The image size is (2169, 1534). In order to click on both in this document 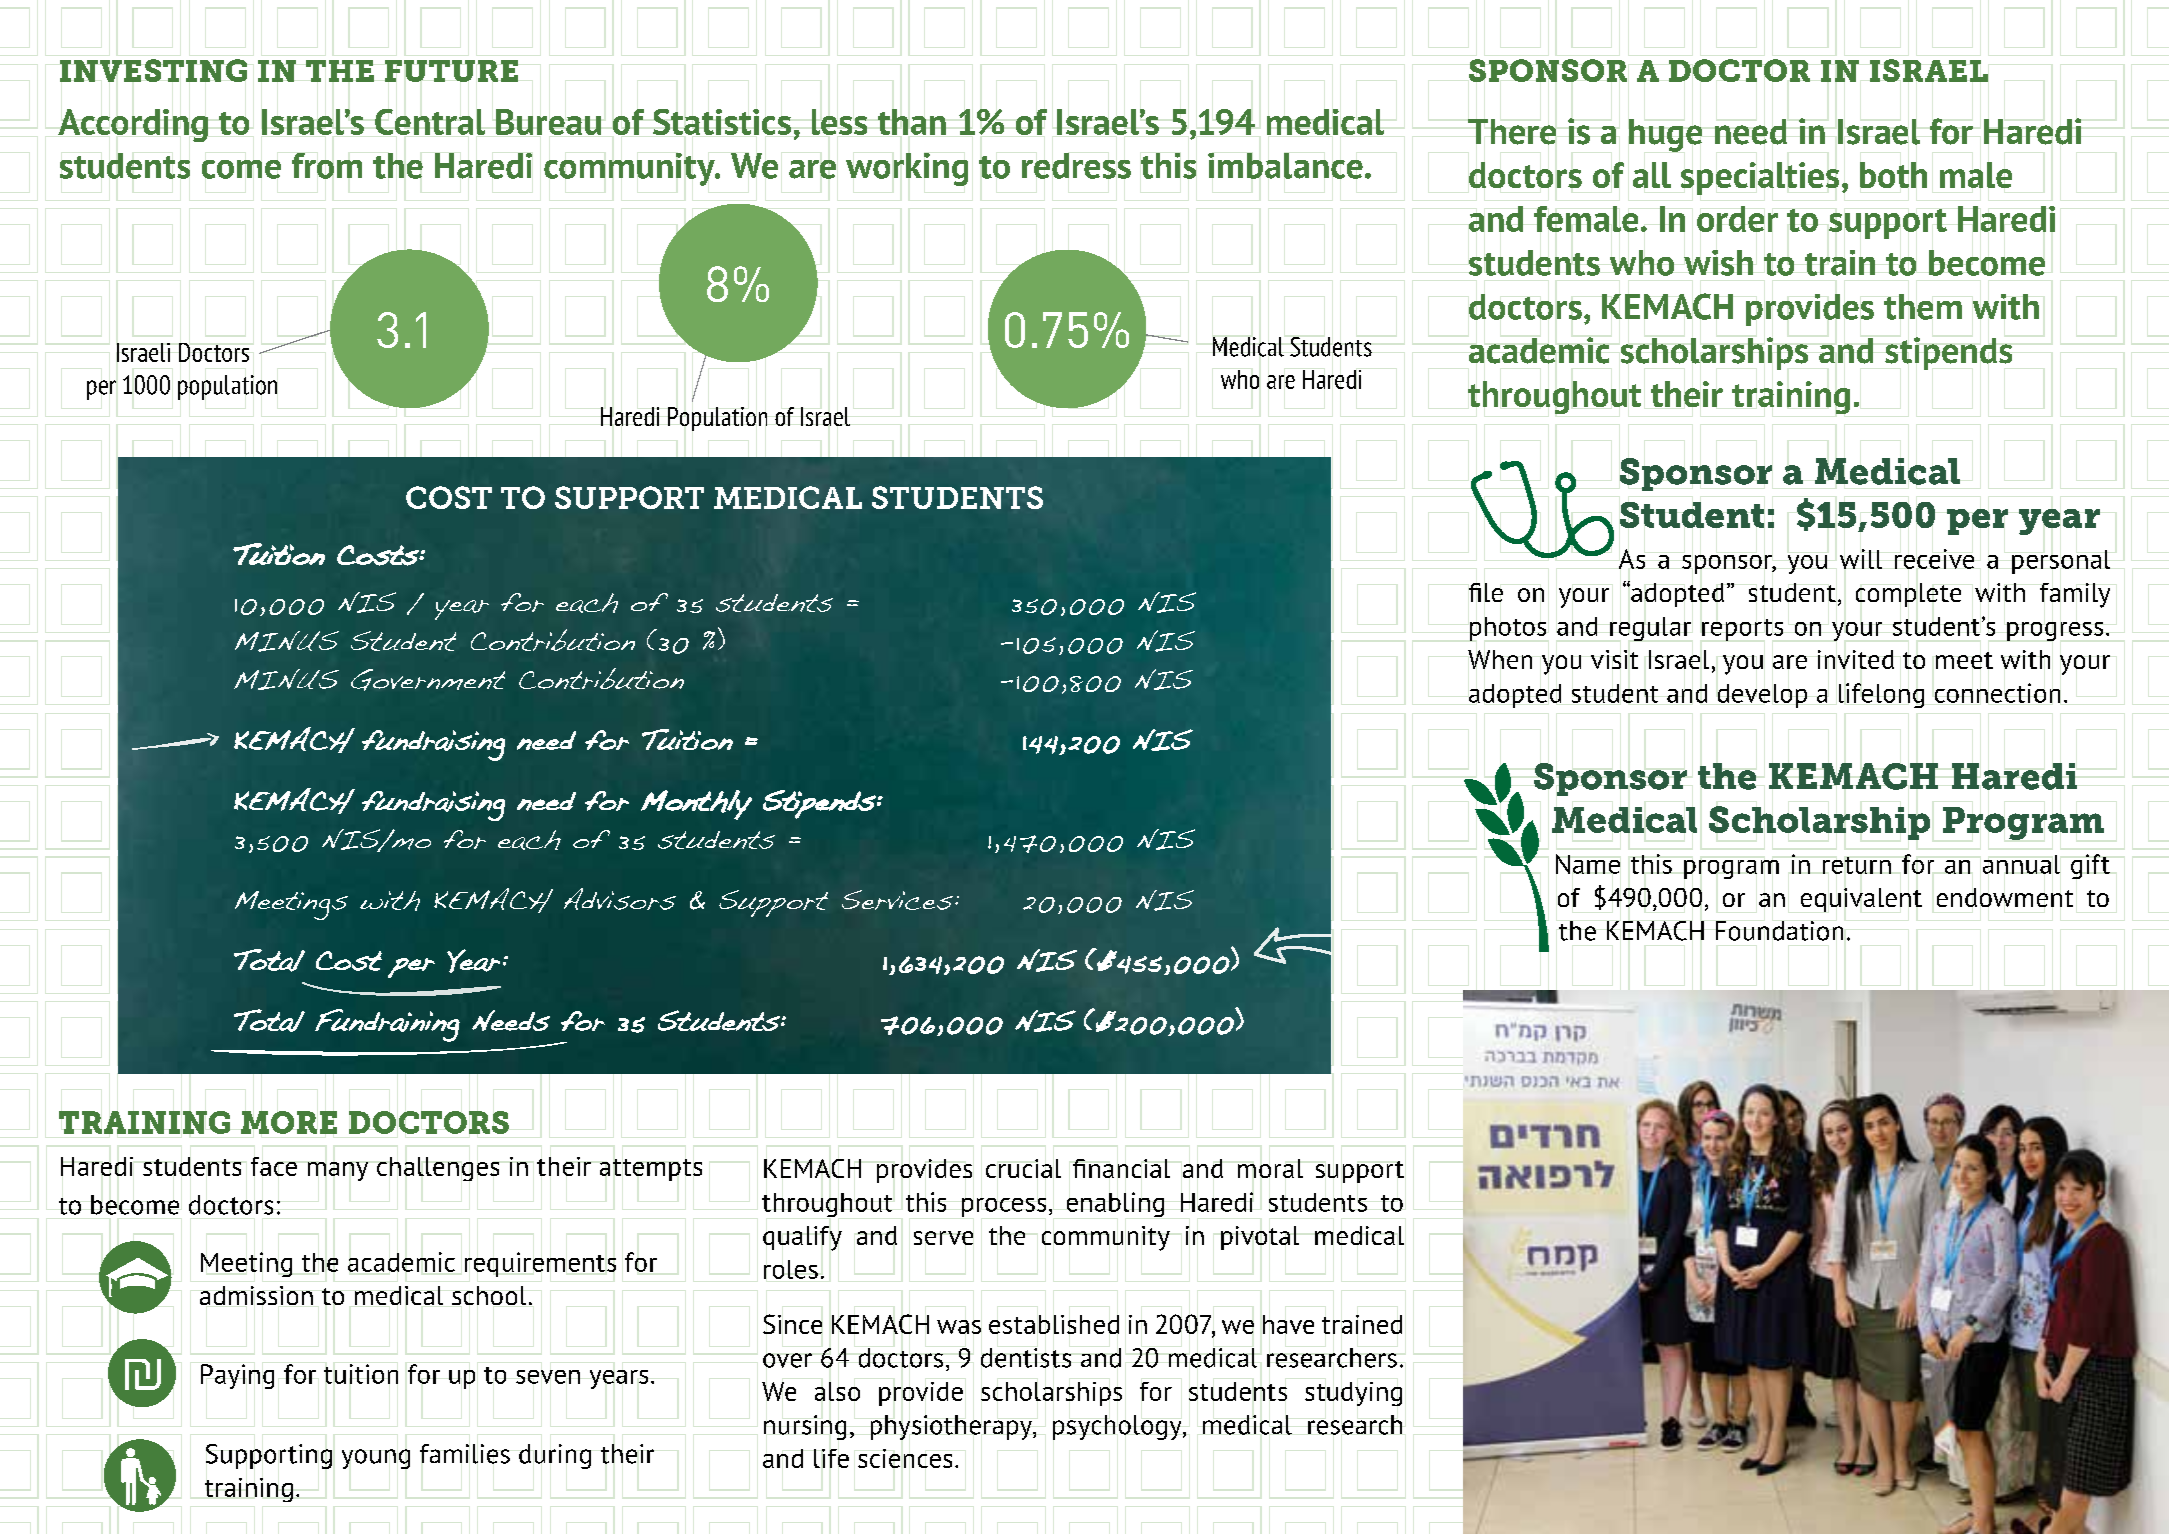, I will do `click(1893, 175)`.
